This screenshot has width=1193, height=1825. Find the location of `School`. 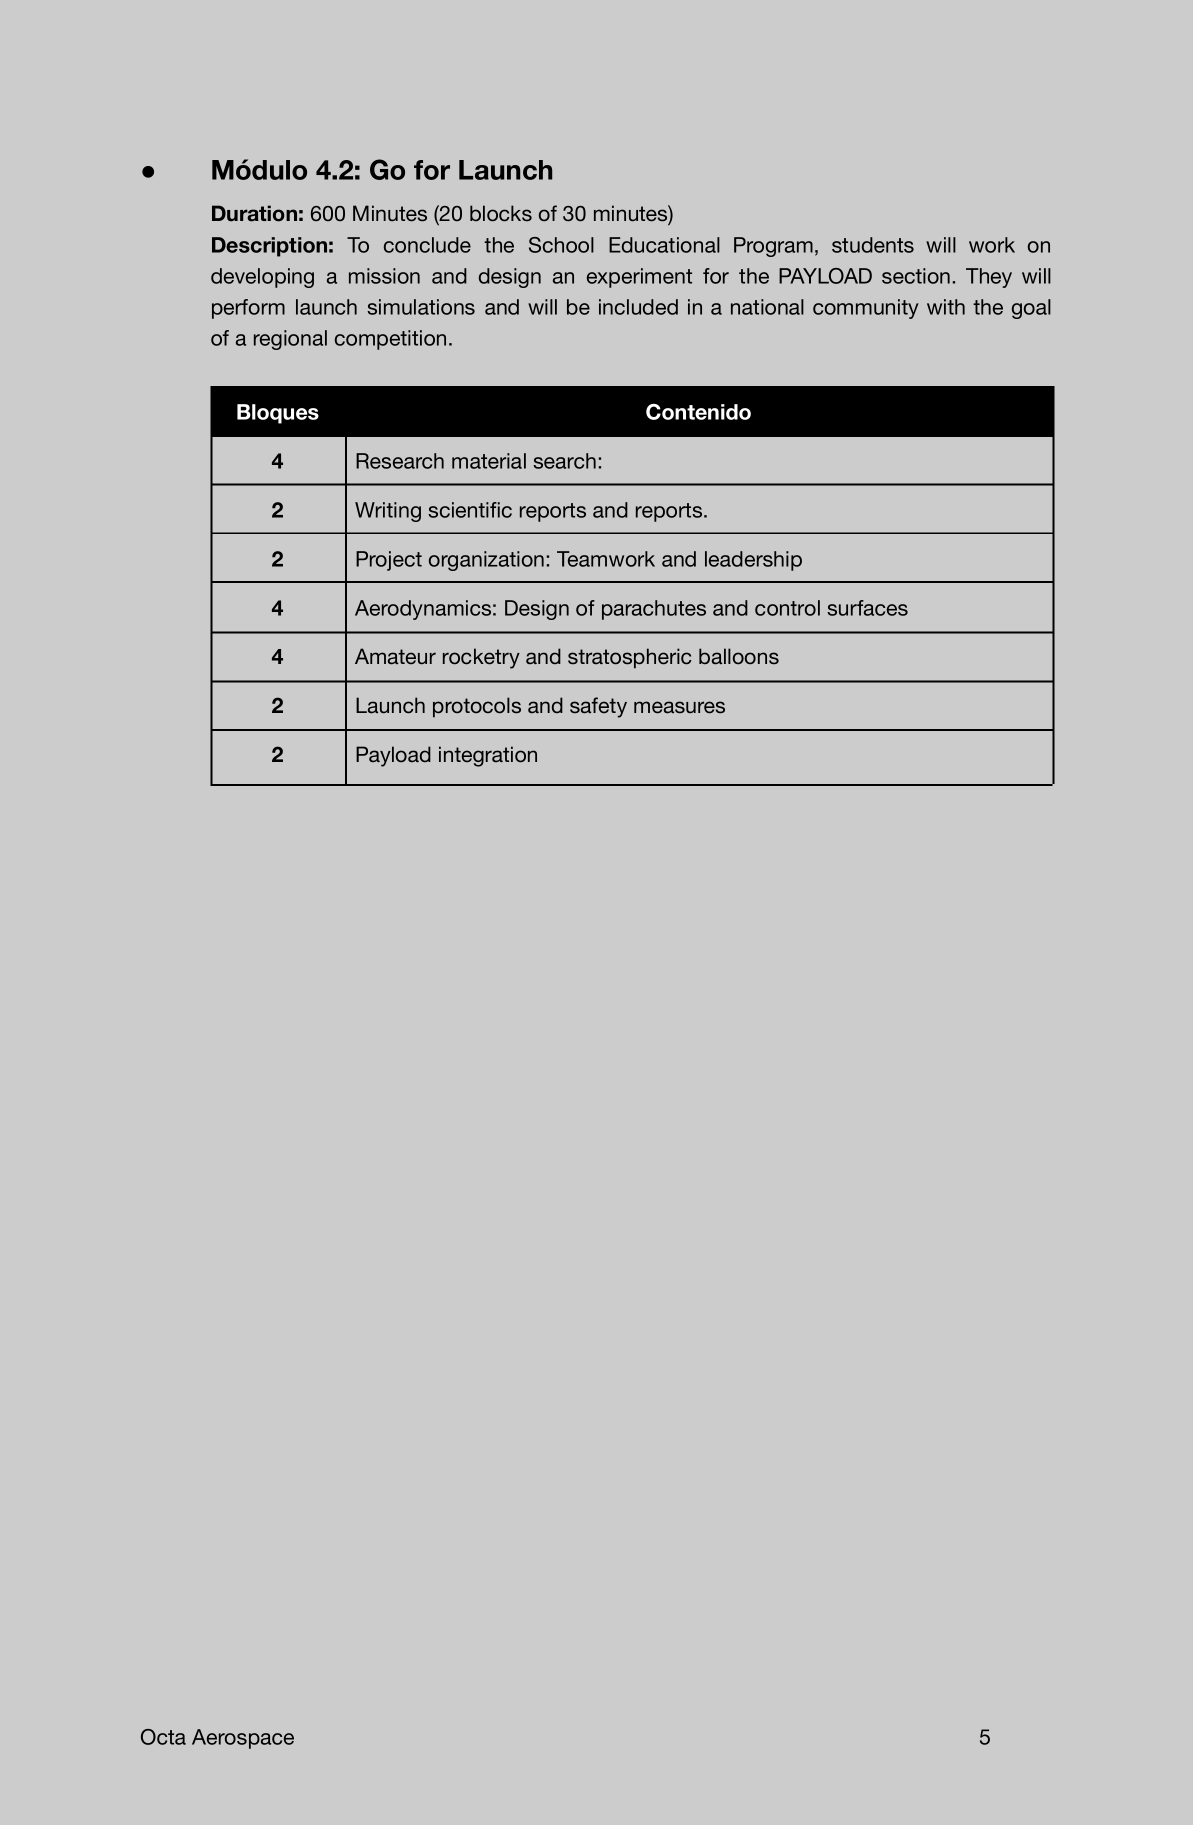

School is located at coordinates (561, 245).
